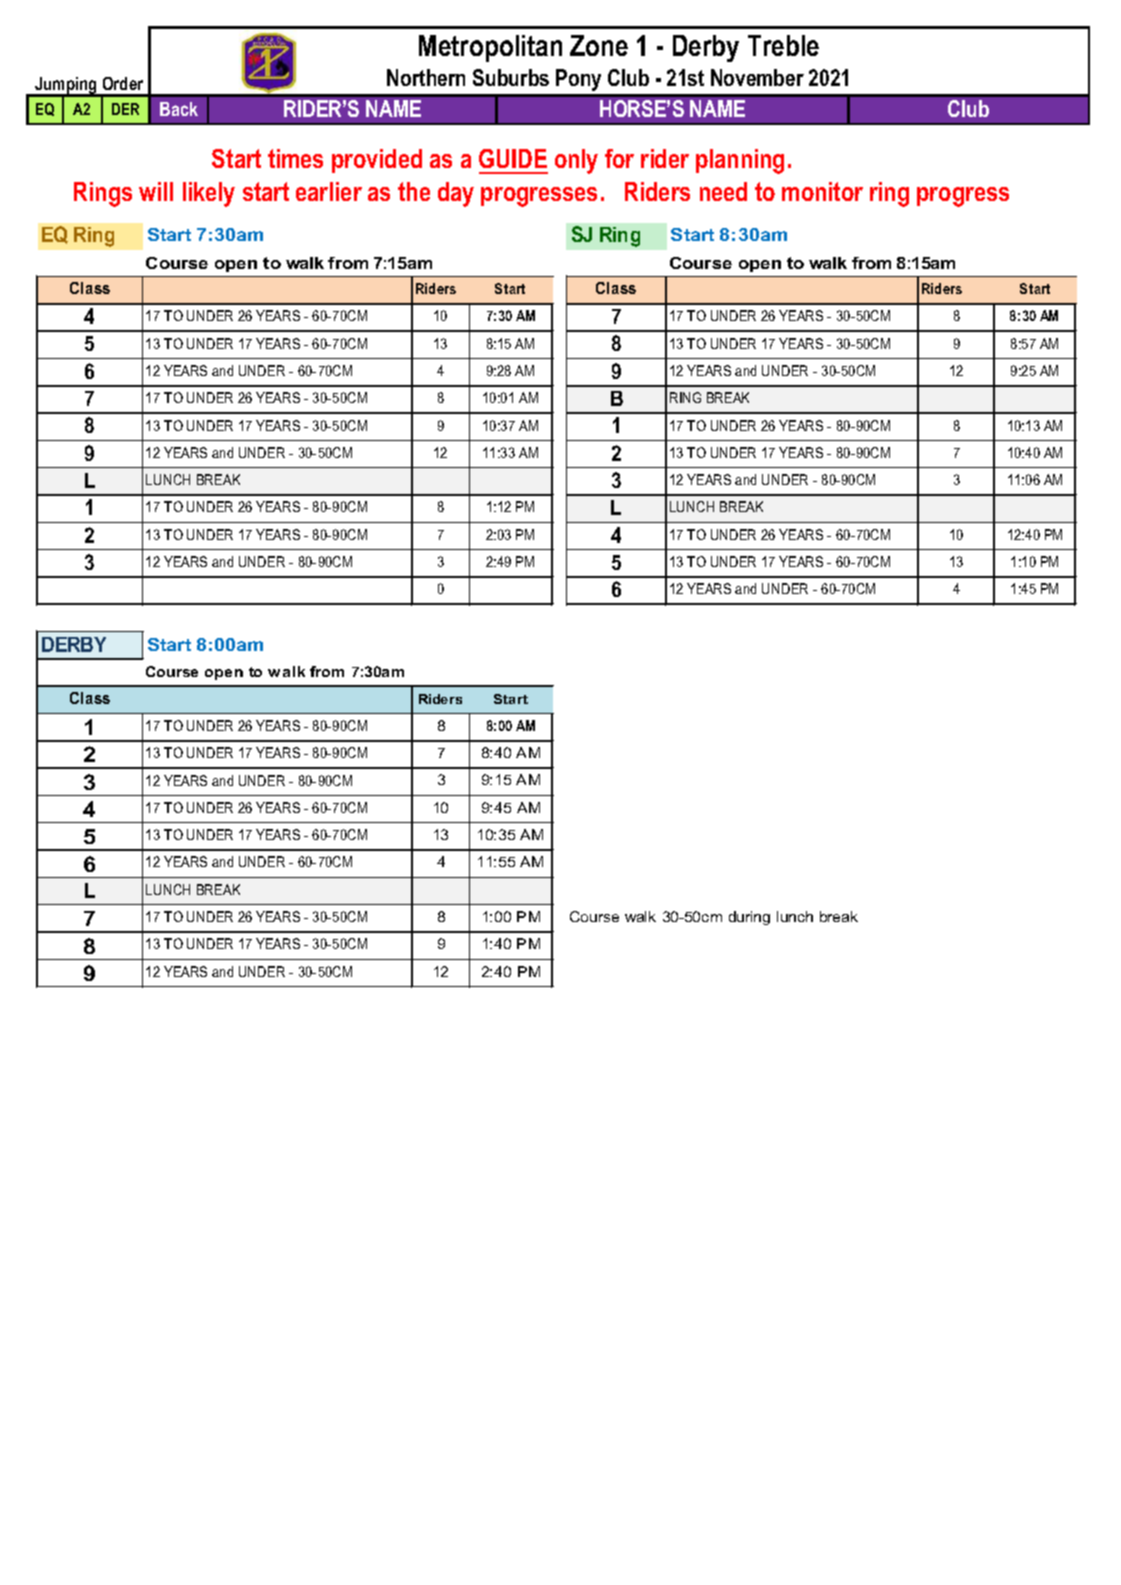 This page has width=1121, height=1585. What do you see at coordinates (723, 191) in the page?
I see `need` at bounding box center [723, 191].
